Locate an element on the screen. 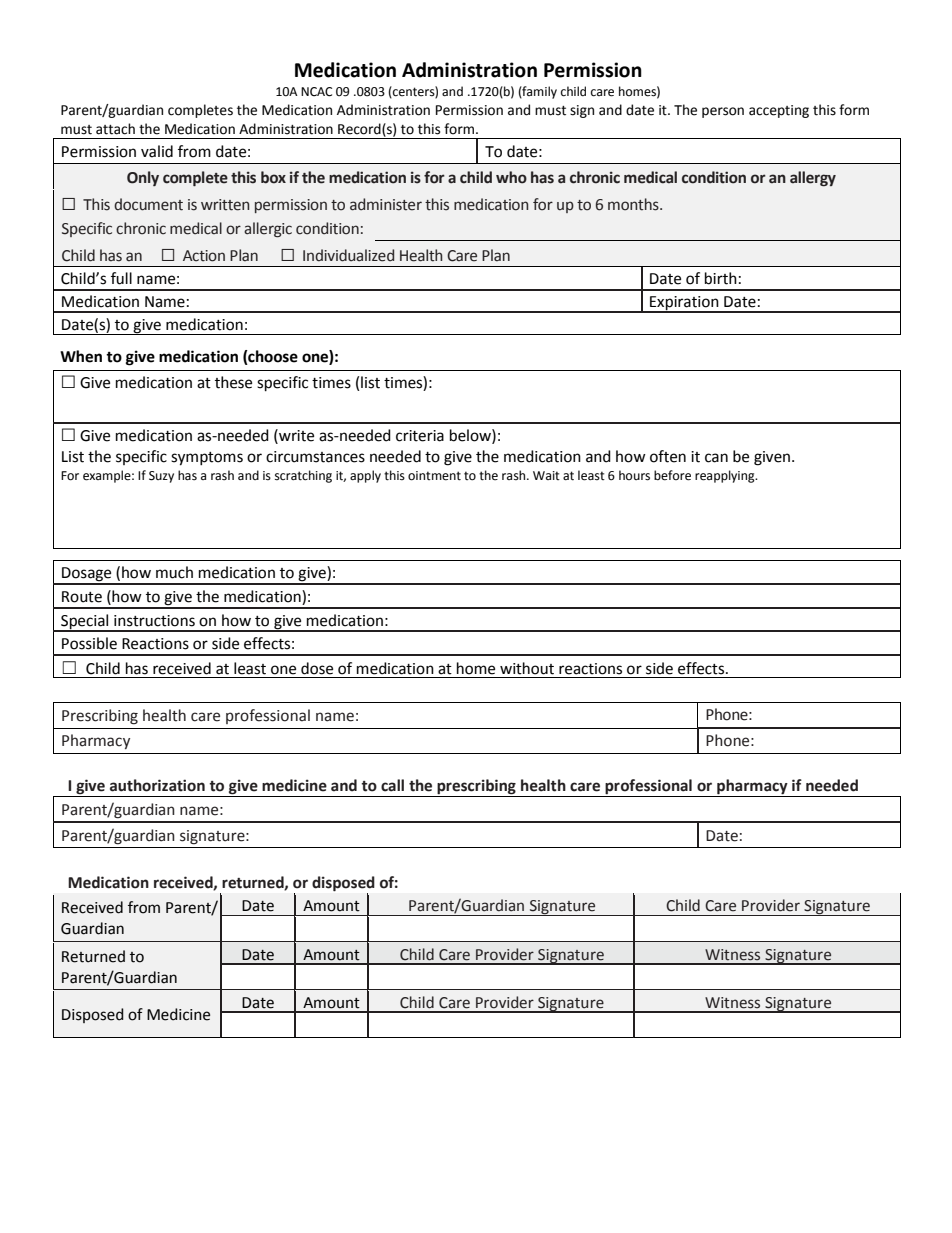  authorization is located at coordinates (157, 785).
